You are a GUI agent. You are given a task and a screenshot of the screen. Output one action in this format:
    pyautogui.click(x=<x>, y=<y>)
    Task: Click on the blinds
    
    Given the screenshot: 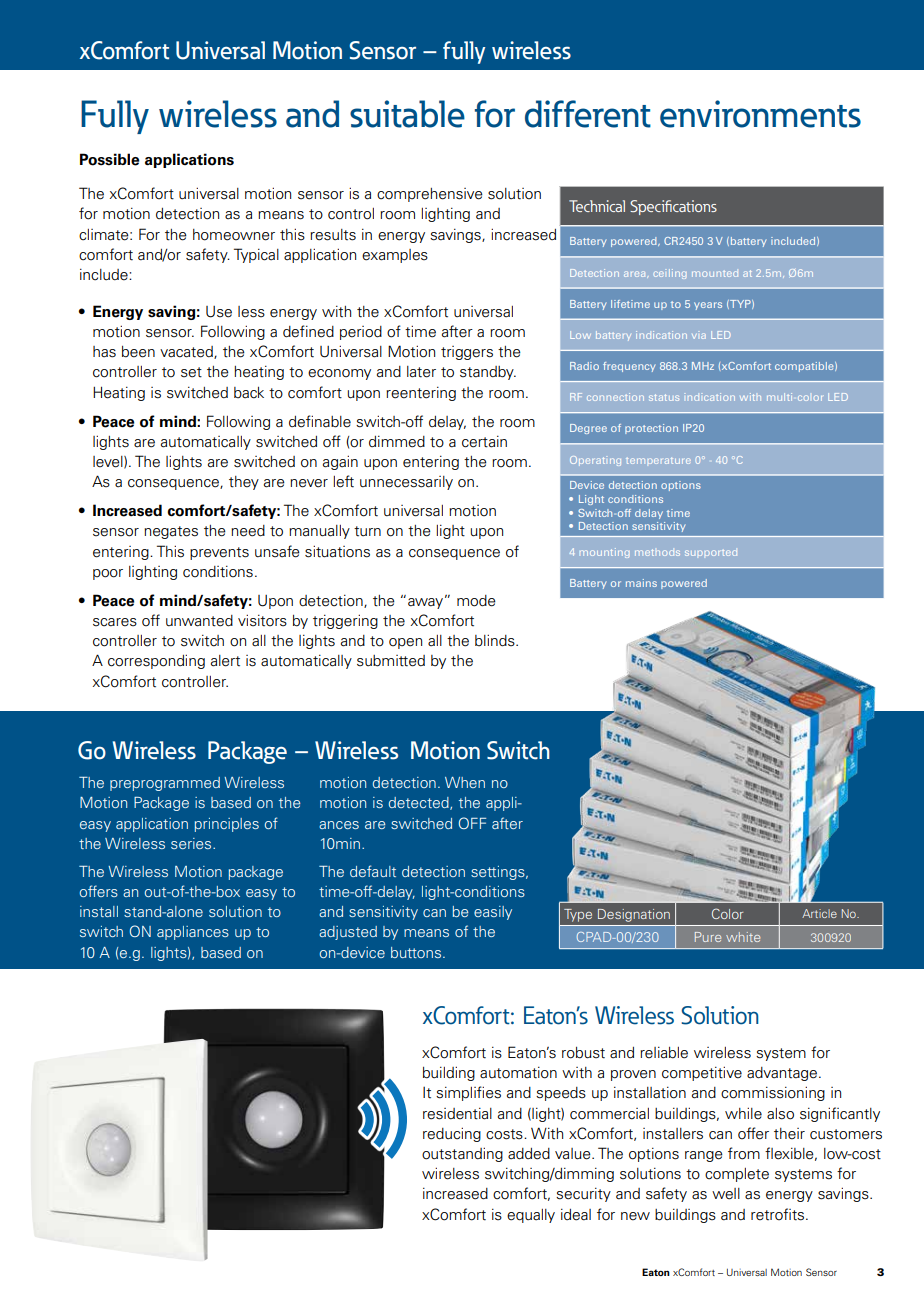 What is the action you would take?
    pyautogui.click(x=496, y=640)
